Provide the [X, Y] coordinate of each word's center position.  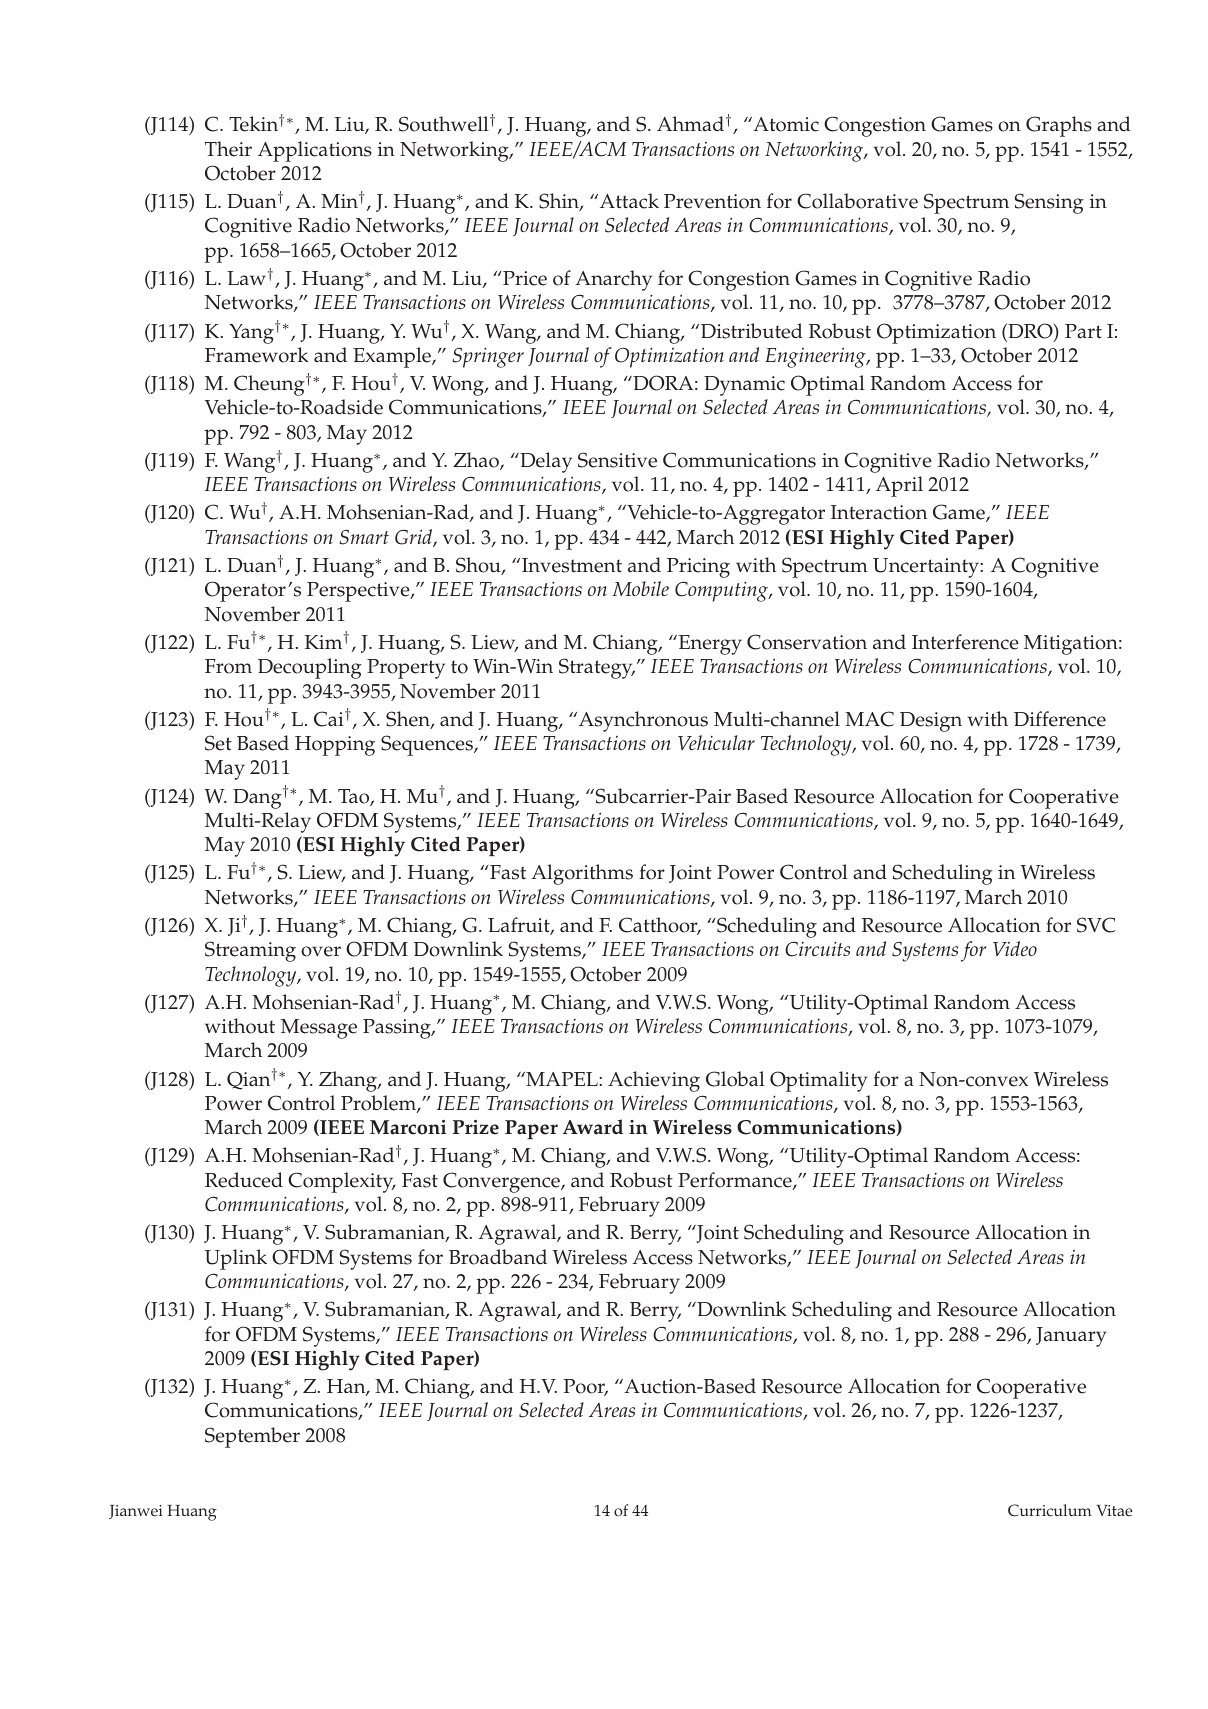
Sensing [1049, 203]
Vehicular [716, 742]
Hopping [335, 746]
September [252, 1437]
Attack [628, 201]
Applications [315, 151]
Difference [1060, 719]
